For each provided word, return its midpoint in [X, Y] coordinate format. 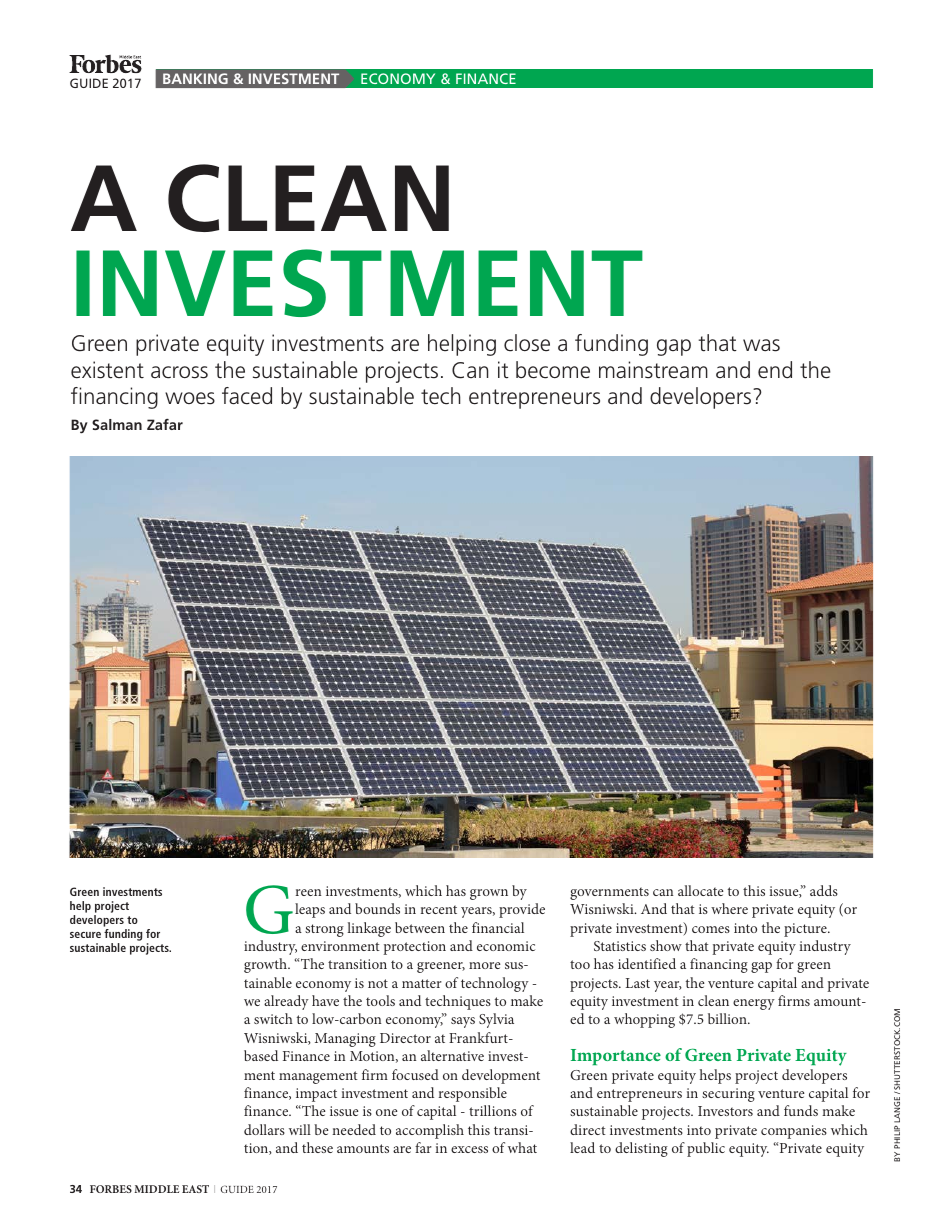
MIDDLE [157, 1189]
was [761, 345]
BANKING [195, 78]
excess [469, 1149]
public [706, 1149]
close [527, 343]
